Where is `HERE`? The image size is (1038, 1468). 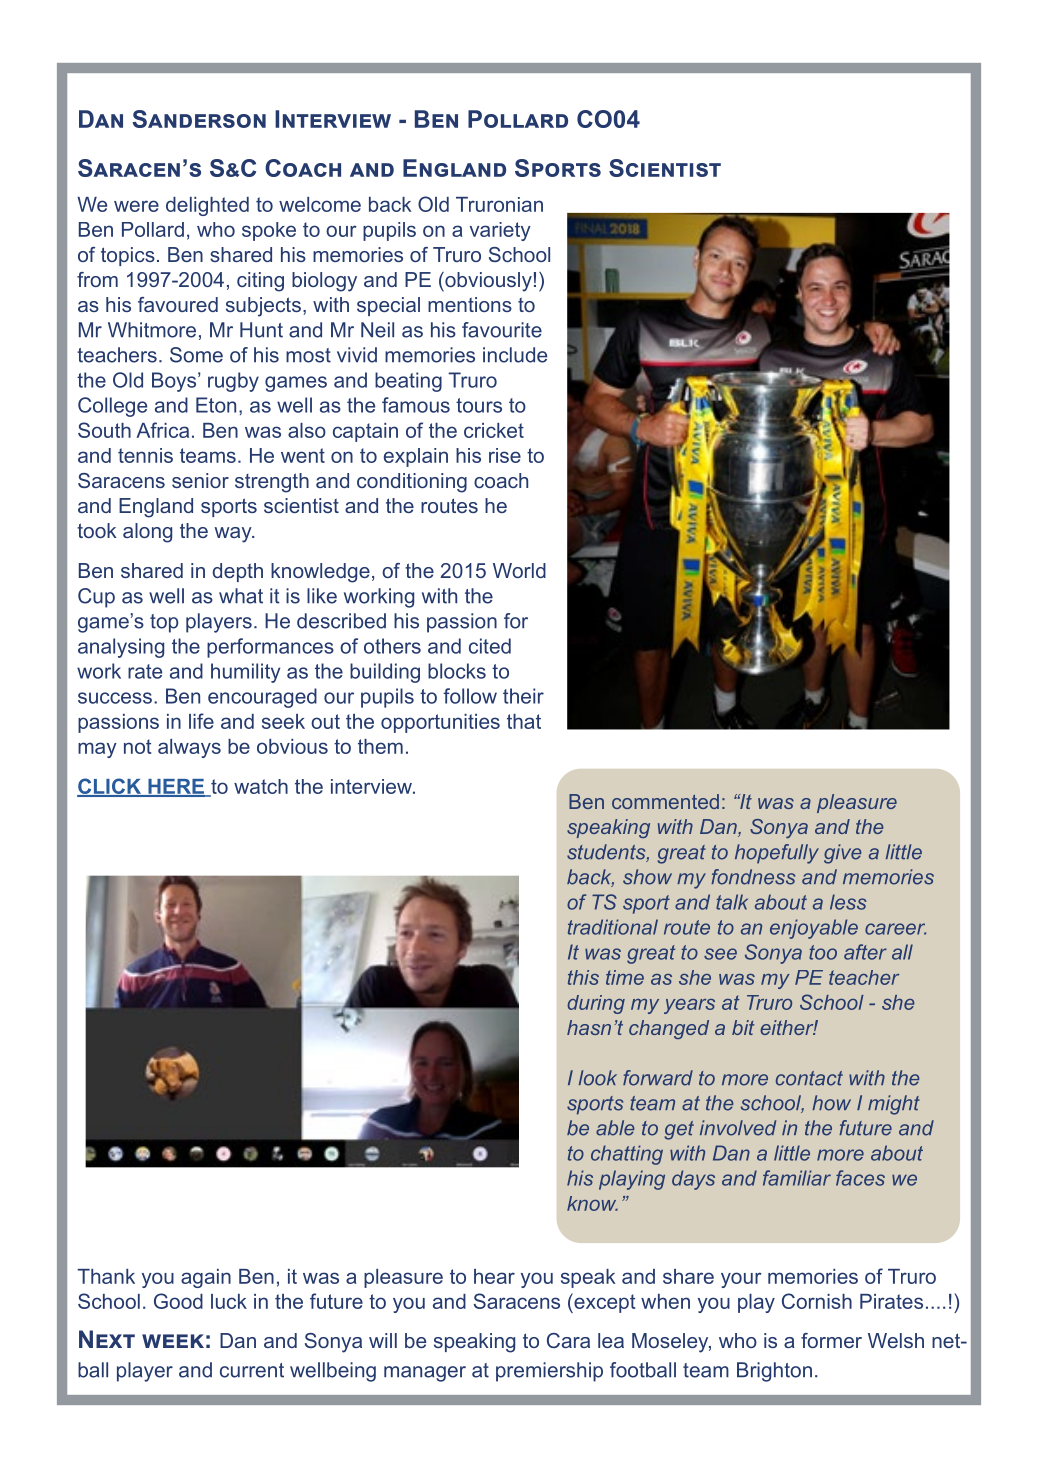 HERE is located at coordinates (176, 787).
